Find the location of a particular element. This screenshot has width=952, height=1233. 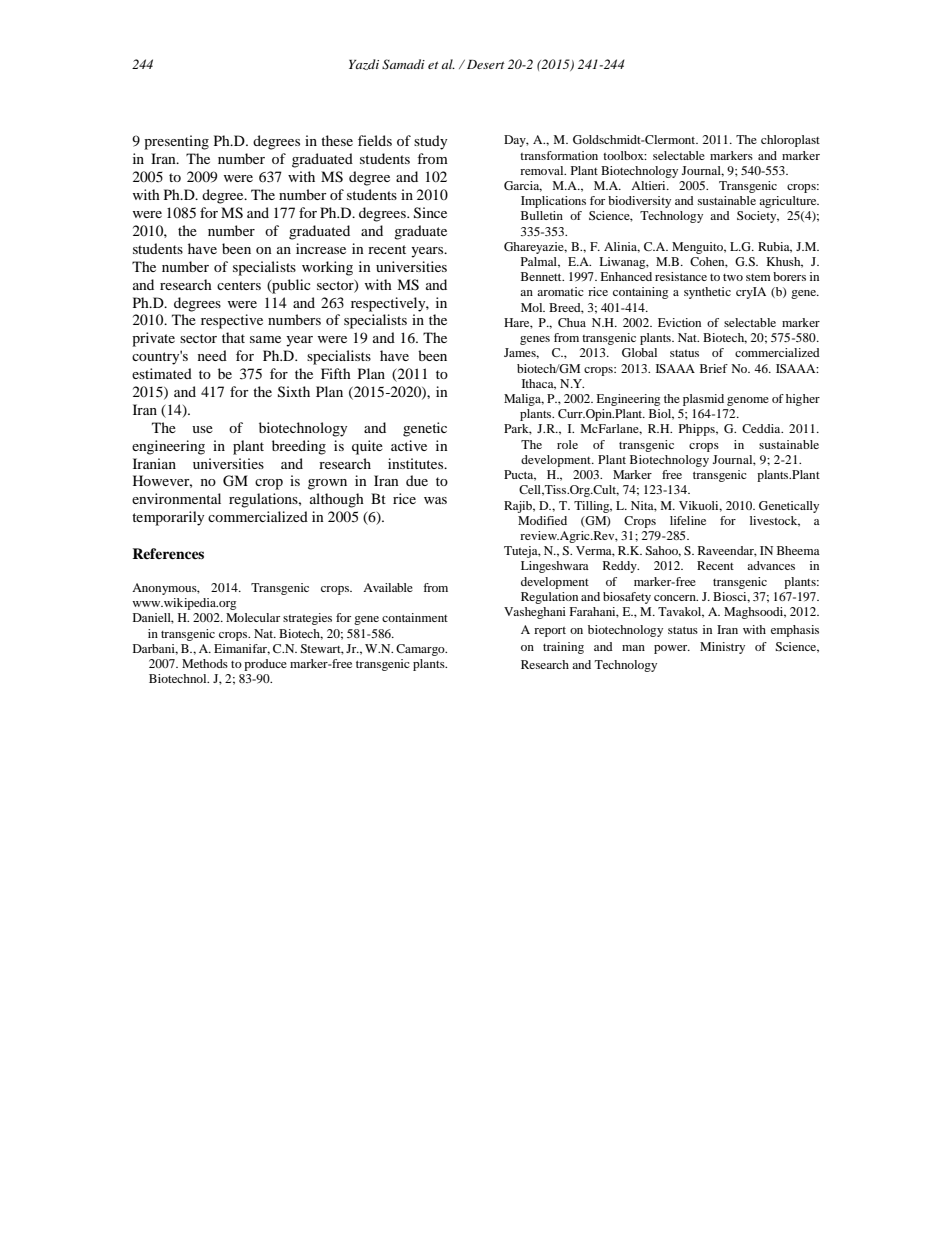

Methods is located at coordinates (205, 663).
